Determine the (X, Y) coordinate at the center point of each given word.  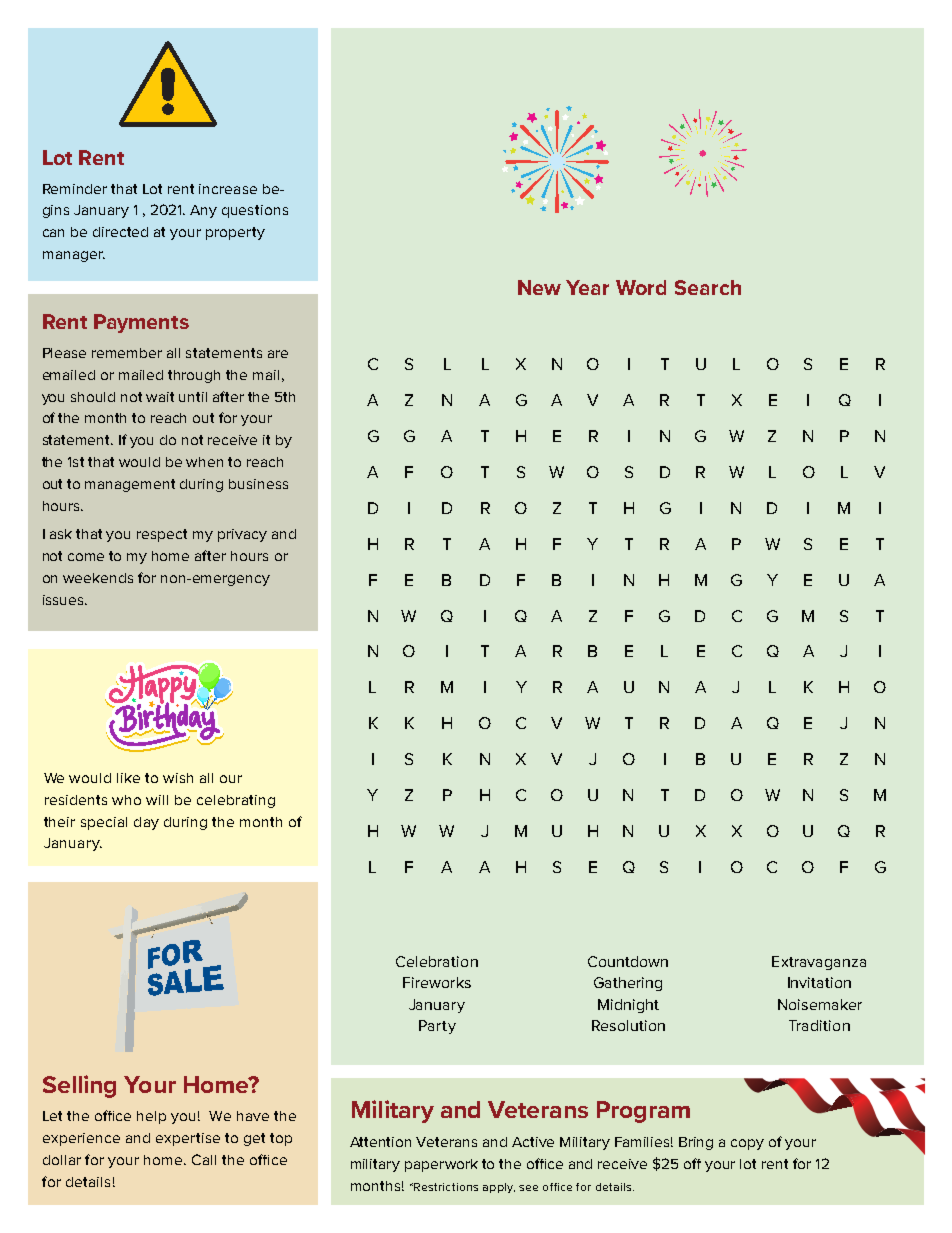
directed (120, 232)
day (146, 823)
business (258, 484)
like (128, 778)
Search (708, 287)
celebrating (236, 801)
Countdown (628, 961)
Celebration (437, 961)
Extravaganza (819, 963)
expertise (188, 1139)
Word (641, 287)
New (539, 287)
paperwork (441, 1165)
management (130, 485)
